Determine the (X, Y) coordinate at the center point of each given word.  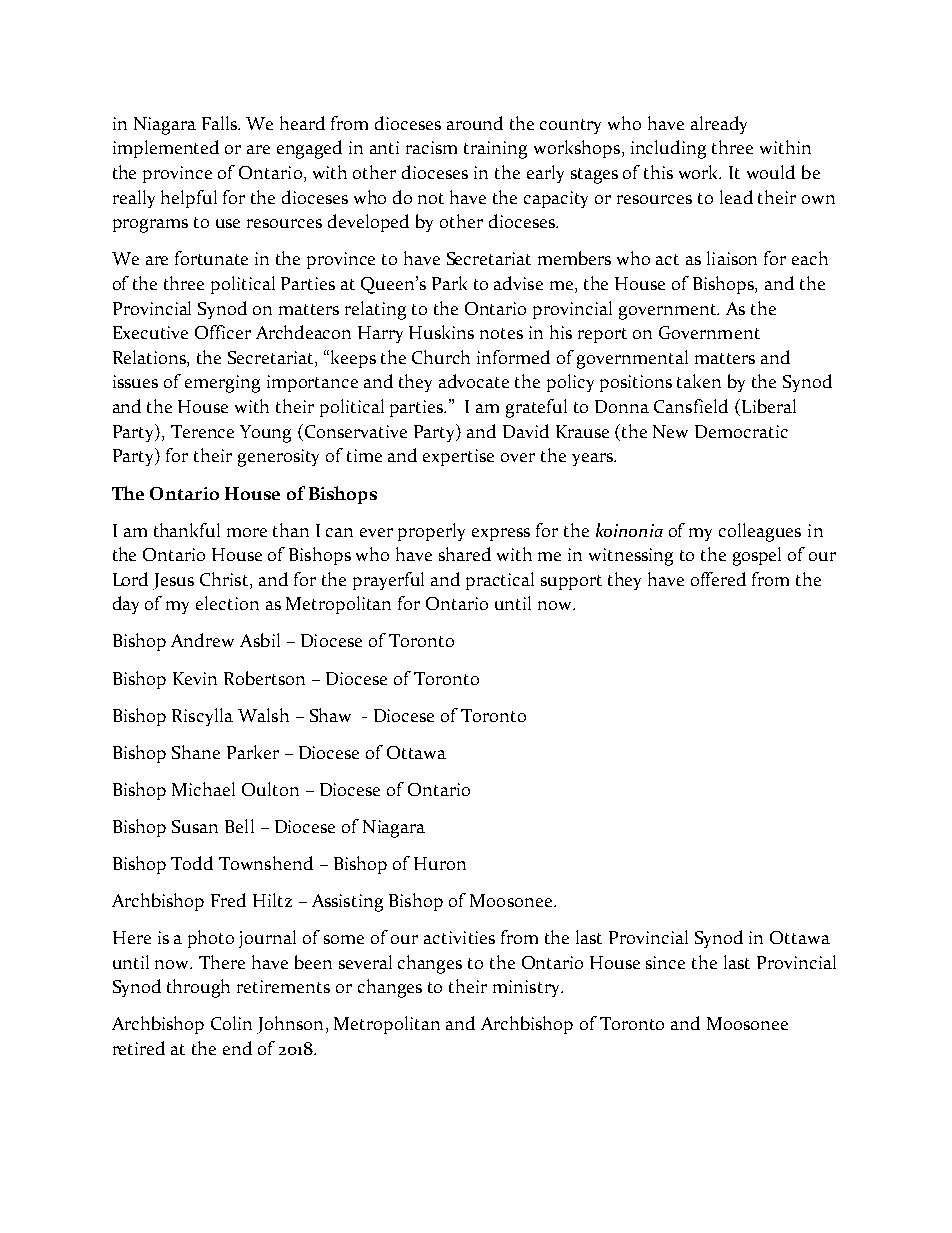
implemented (166, 149)
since (665, 962)
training (495, 150)
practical (500, 581)
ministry (528, 988)
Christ (225, 580)
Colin (231, 1023)
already (719, 125)
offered (718, 579)
